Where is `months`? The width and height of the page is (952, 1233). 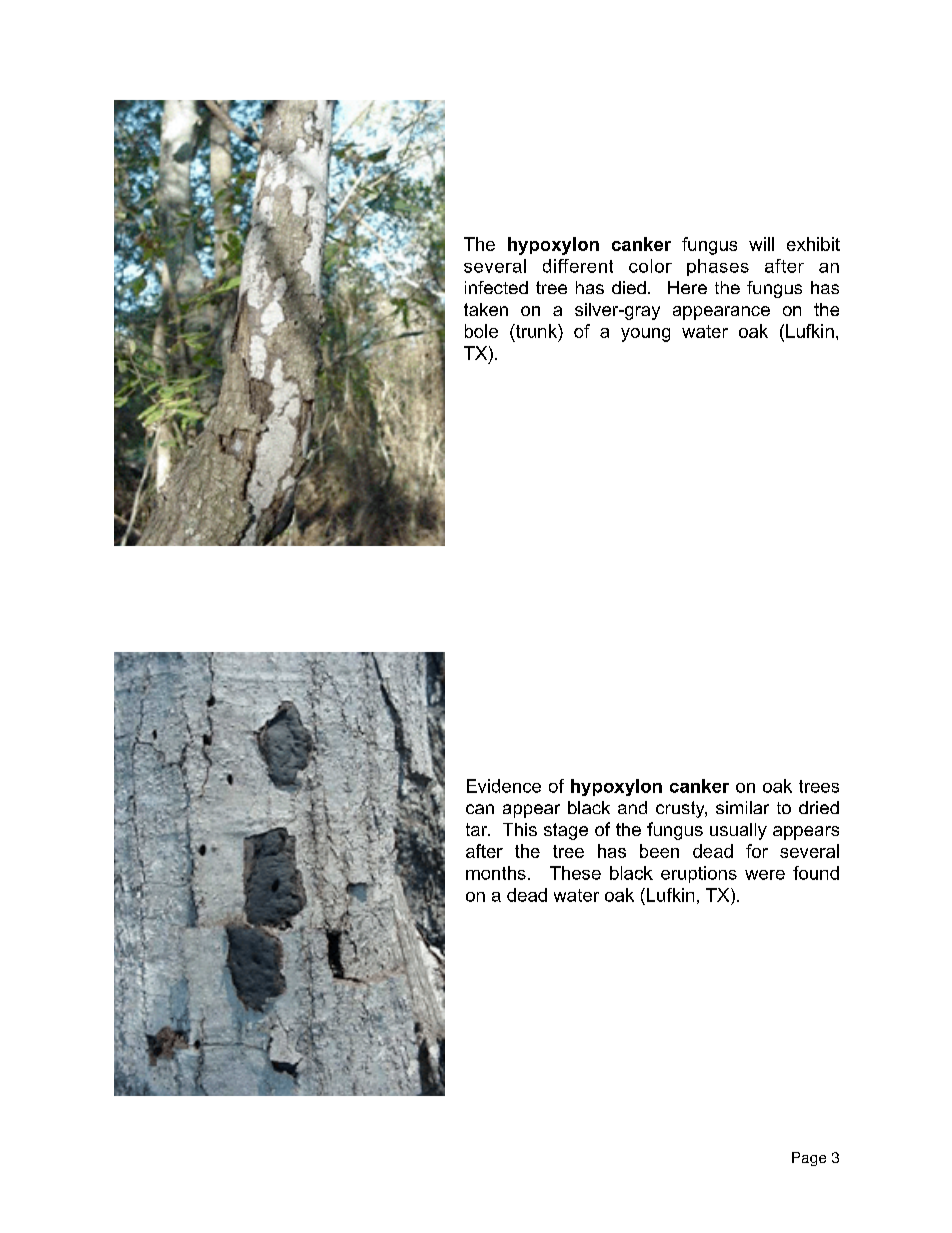
months is located at coordinates (496, 873).
